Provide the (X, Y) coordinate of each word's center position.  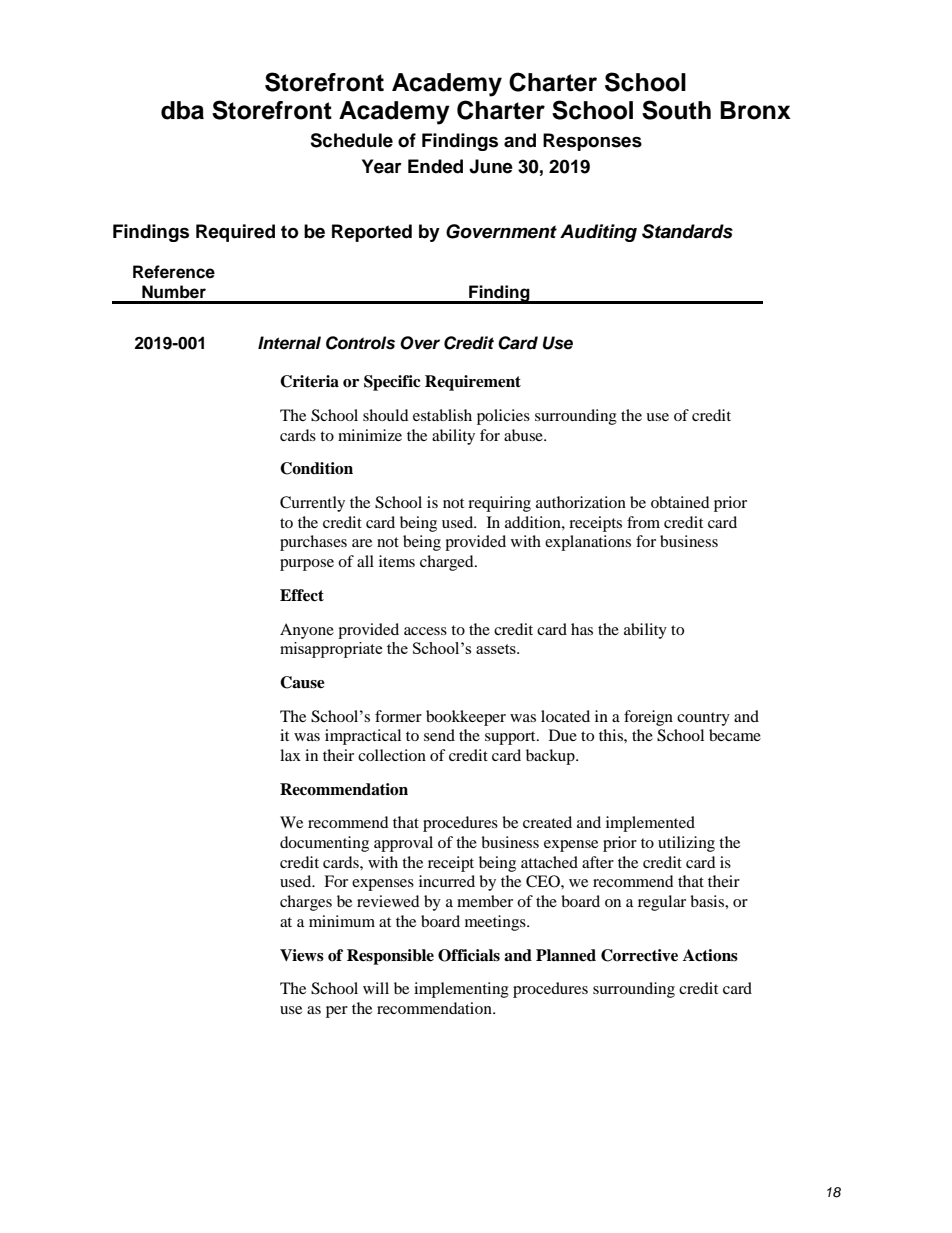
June (491, 166)
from (643, 522)
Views (302, 955)
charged (448, 563)
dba (182, 110)
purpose (307, 565)
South (676, 110)
